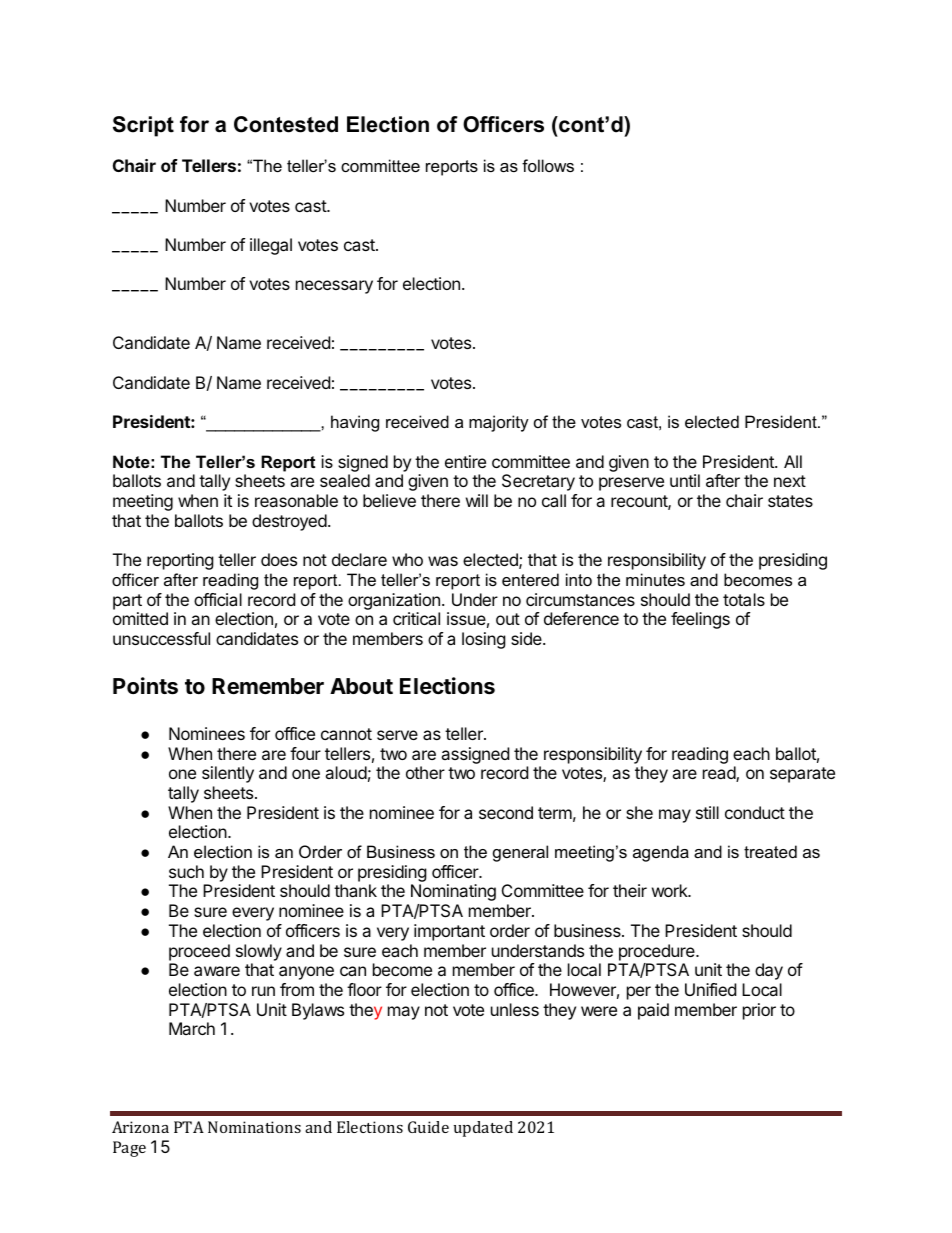 The height and width of the screenshot is (1233, 952). Describe the element at coordinates (186, 871) in the screenshot. I see `such` at that location.
